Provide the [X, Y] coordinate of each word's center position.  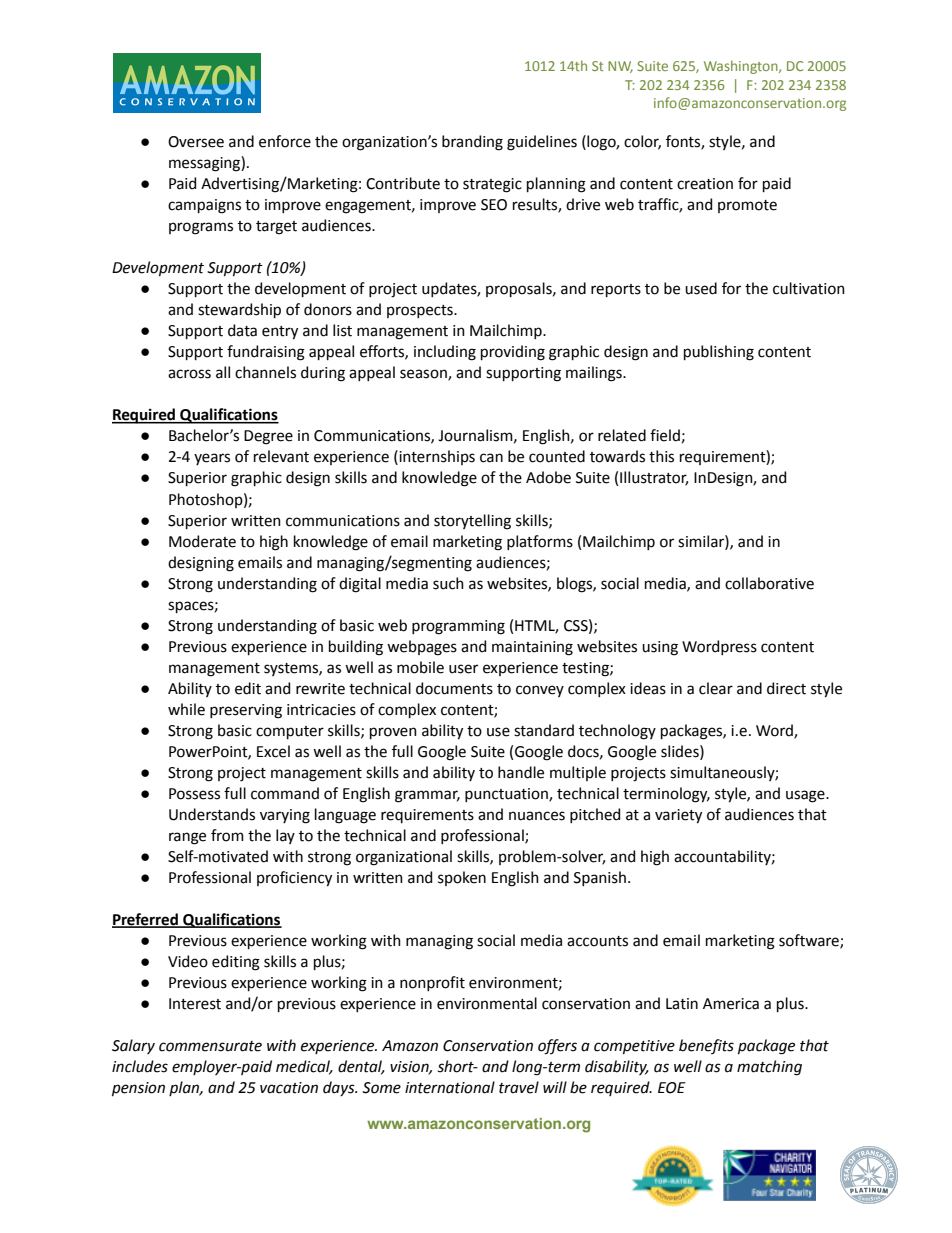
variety [678, 816]
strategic [492, 185]
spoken [462, 878]
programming [458, 627]
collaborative [769, 583]
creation [705, 184]
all [223, 372]
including [445, 353]
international [450, 1087]
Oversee [196, 142]
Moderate [202, 541]
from [227, 835]
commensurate [210, 1046]
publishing [719, 353]
